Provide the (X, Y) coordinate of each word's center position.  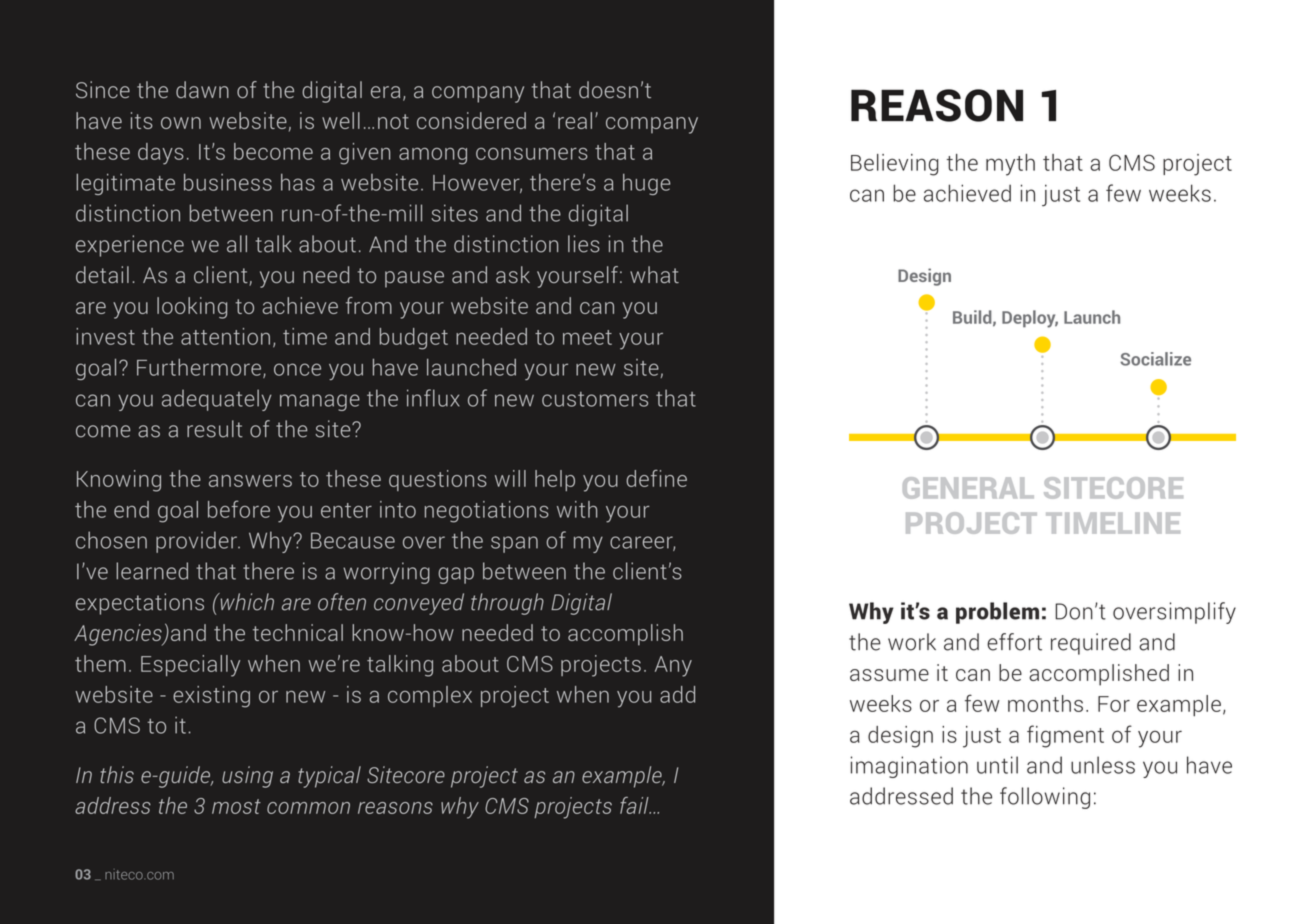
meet (587, 337)
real (575, 120)
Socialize (1155, 359)
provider (197, 542)
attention (225, 336)
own (181, 123)
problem (997, 613)
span (514, 544)
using (247, 777)
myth (1010, 165)
